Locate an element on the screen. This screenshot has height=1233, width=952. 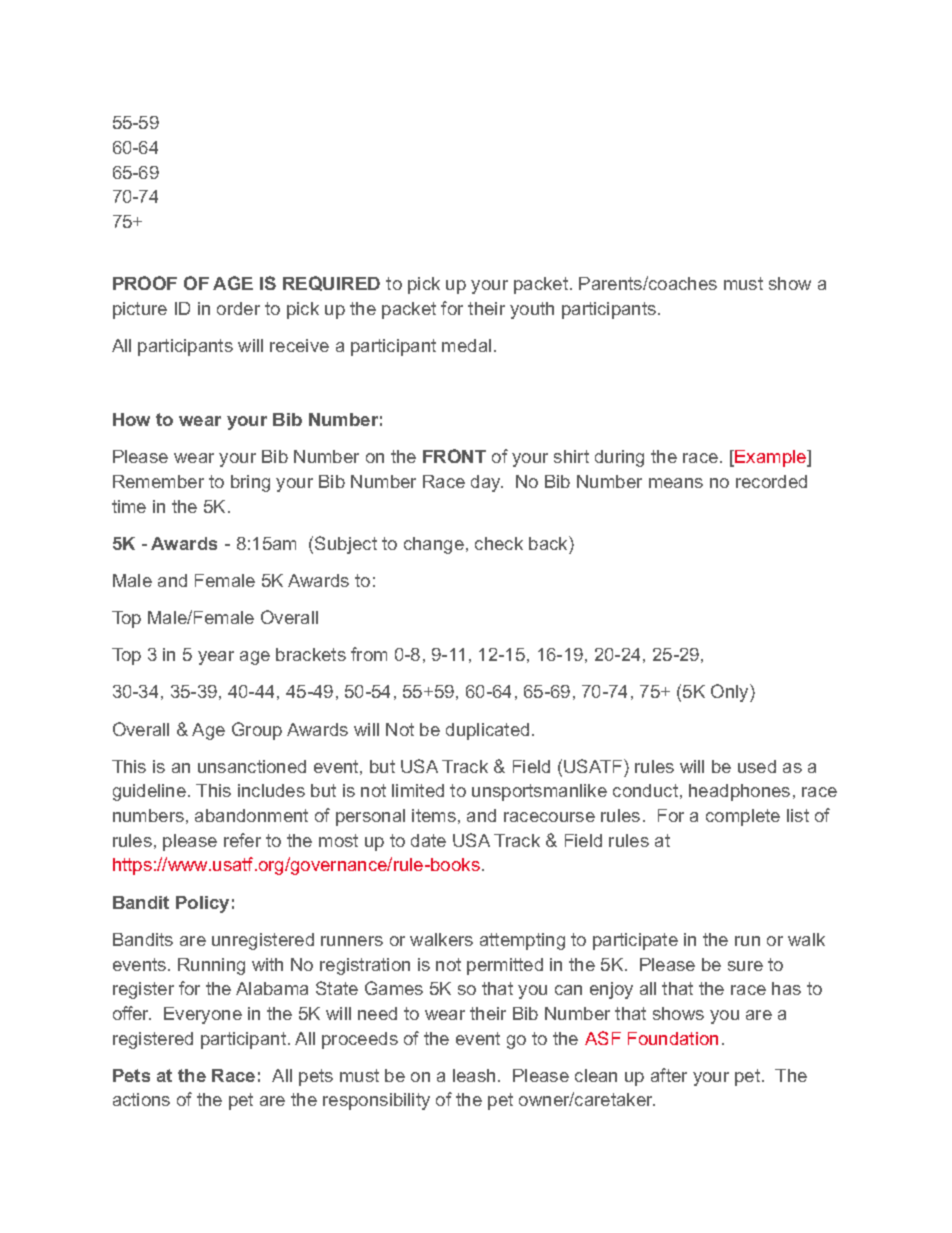
youth is located at coordinates (532, 310).
